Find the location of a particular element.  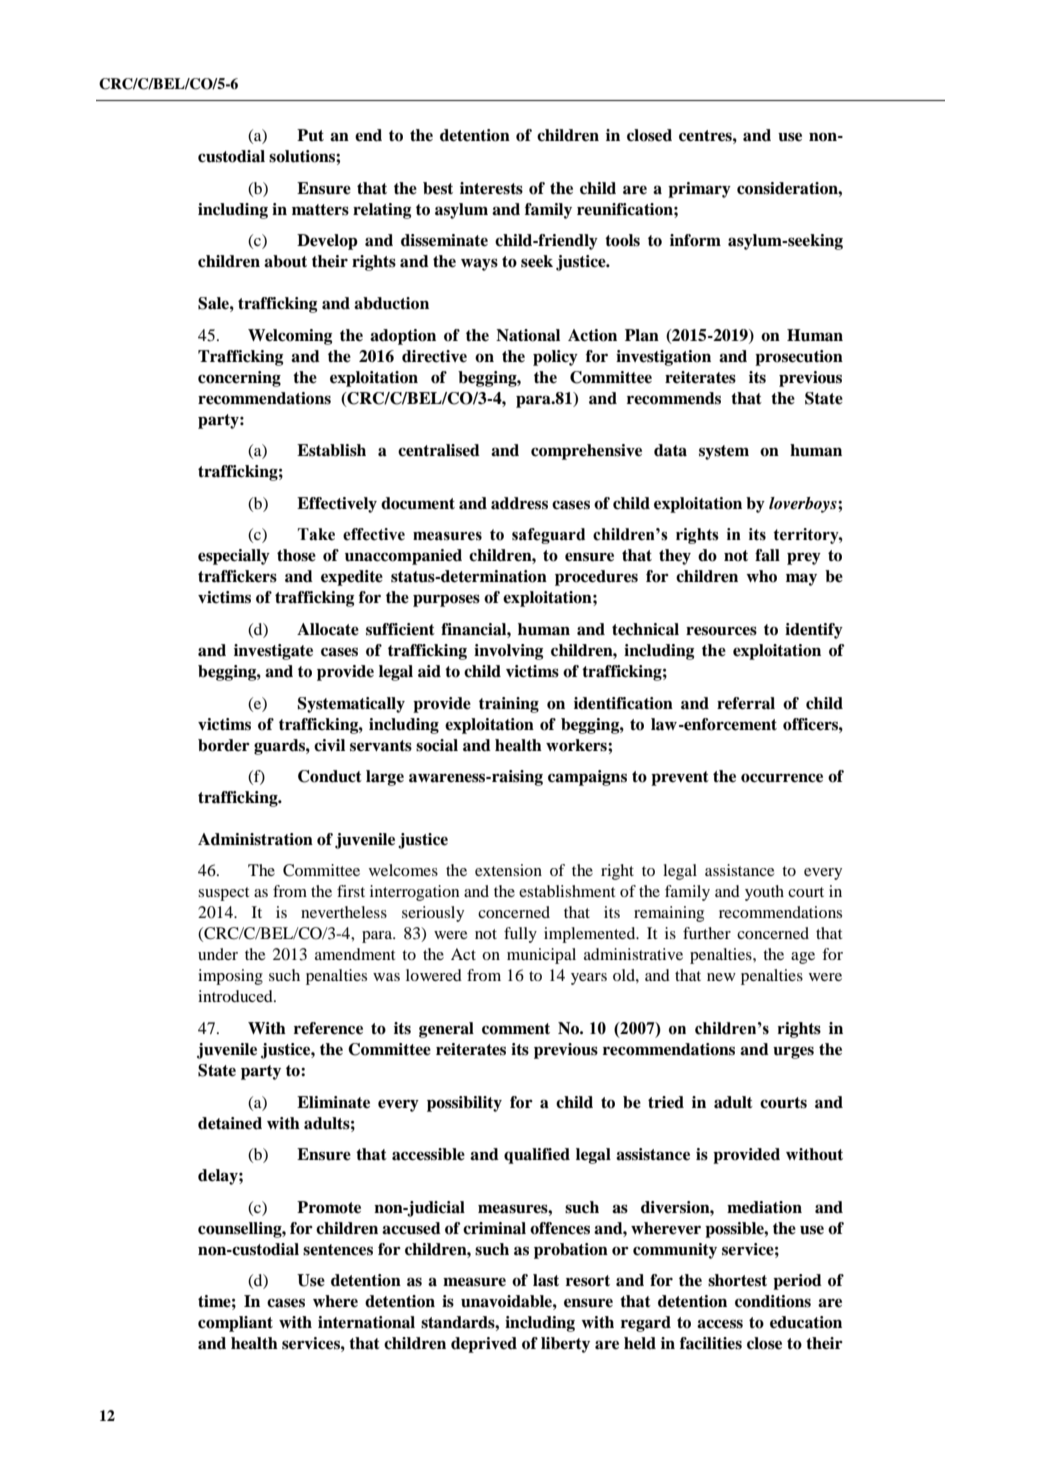

compliant is located at coordinates (235, 1324).
